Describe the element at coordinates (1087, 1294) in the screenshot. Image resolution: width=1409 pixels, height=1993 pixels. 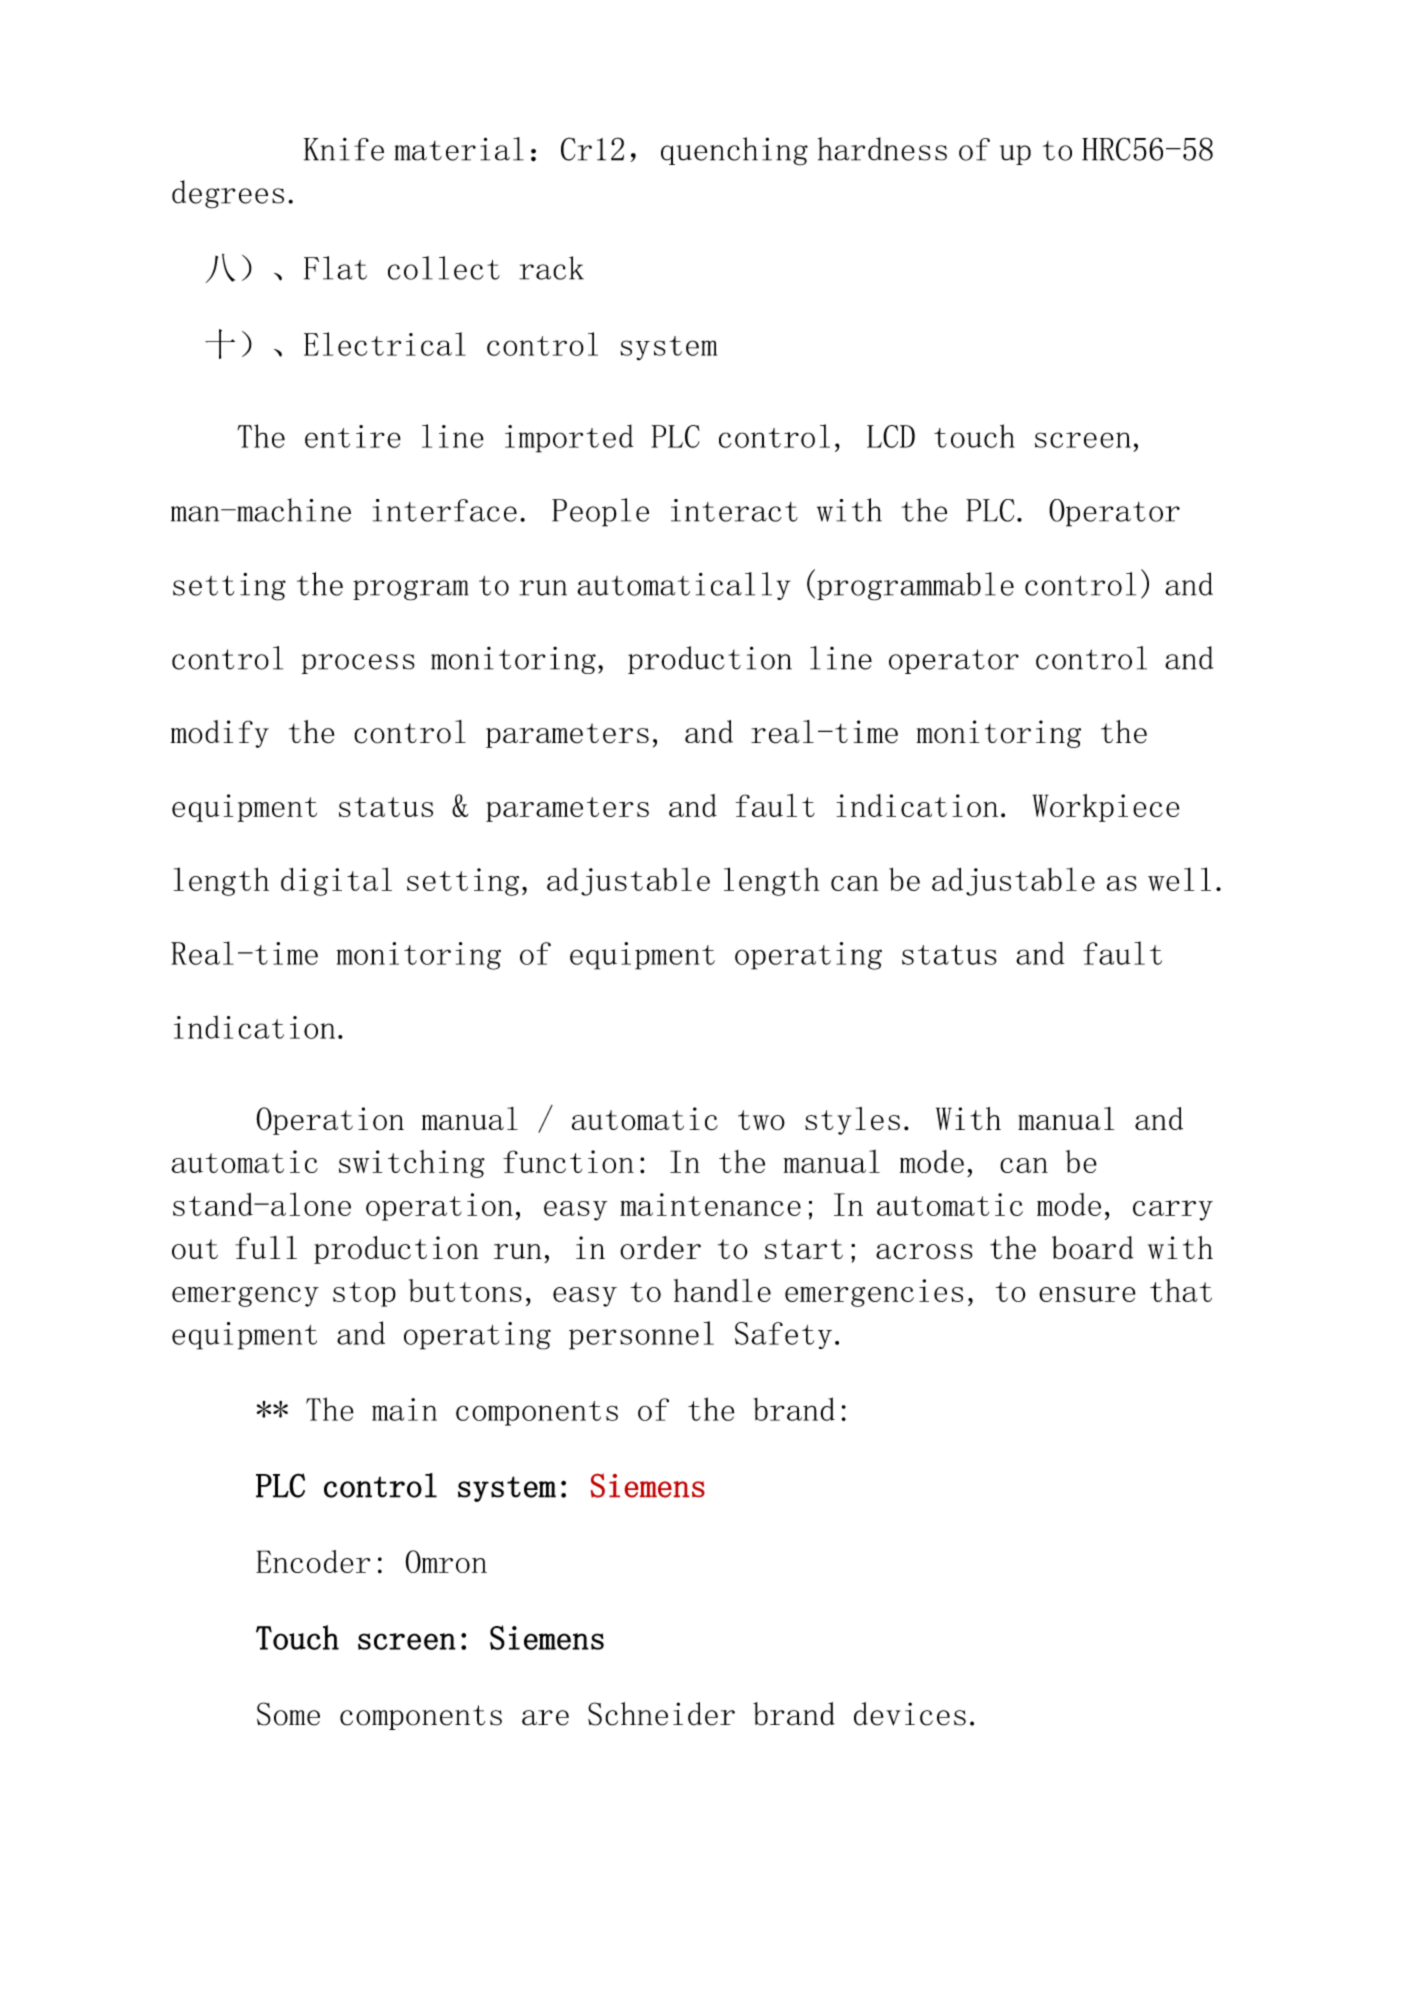
I see `ensure` at that location.
